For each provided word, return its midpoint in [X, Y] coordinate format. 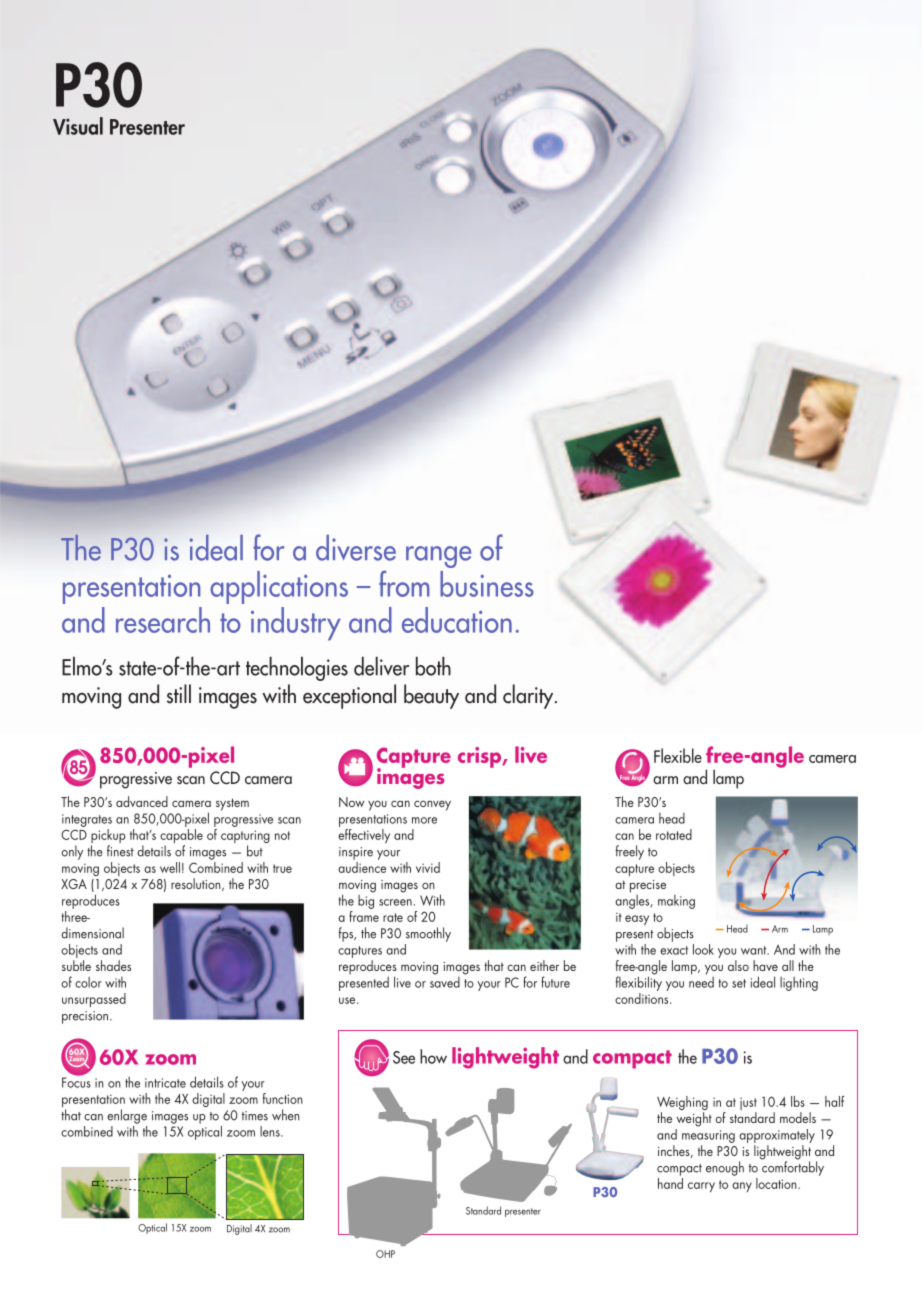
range [438, 557]
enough [725, 1168]
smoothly [428, 934]
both [433, 666]
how [433, 1056]
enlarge [127, 1116]
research [163, 620]
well [170, 867]
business [487, 584]
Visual [78, 126]
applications [279, 587]
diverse [356, 548]
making [676, 902]
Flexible [678, 755]
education [457, 620]
